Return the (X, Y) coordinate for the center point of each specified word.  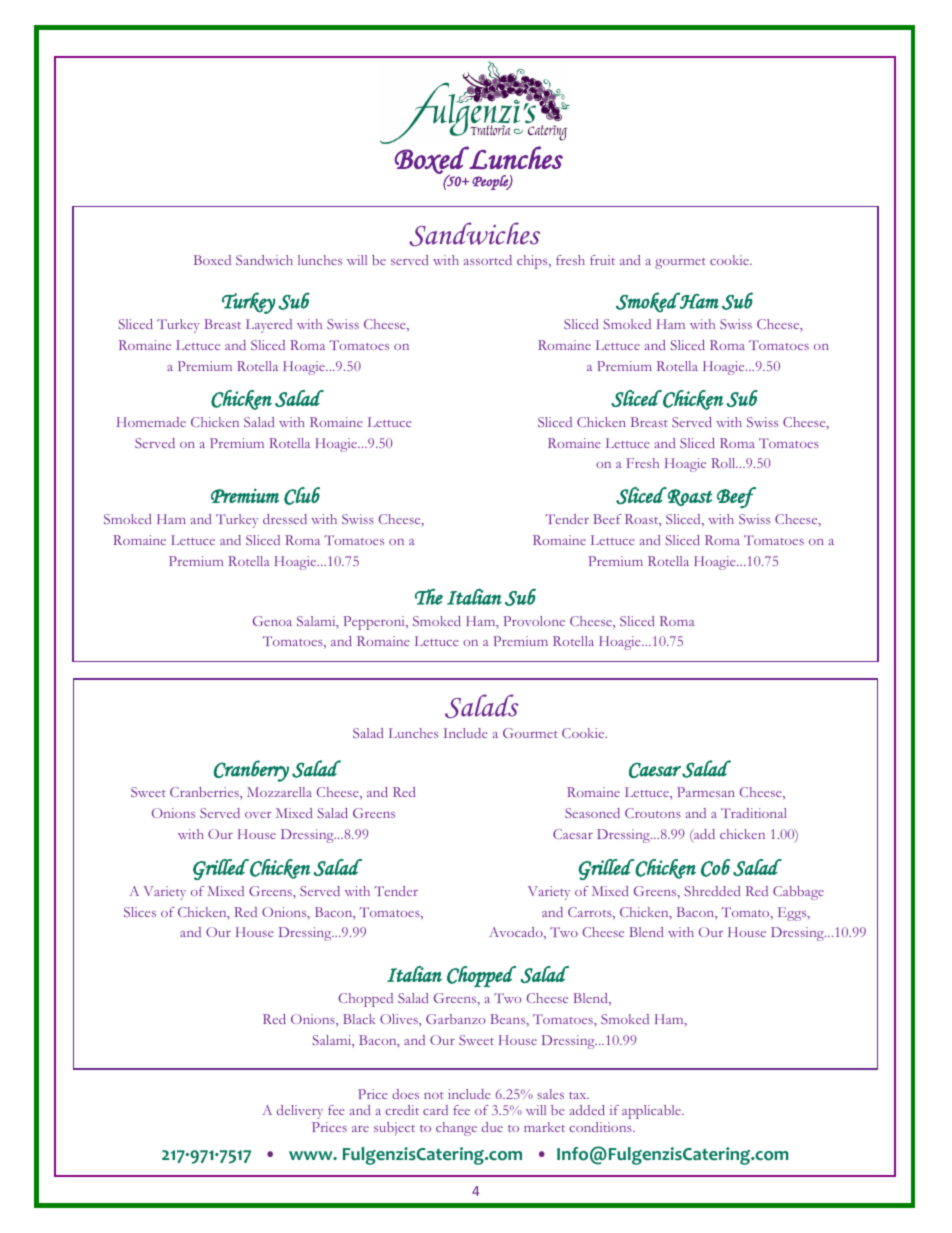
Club (302, 496)
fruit (602, 260)
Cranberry (251, 771)
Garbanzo (455, 1019)
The (429, 596)
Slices (140, 912)
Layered (269, 326)
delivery (300, 1112)
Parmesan (706, 792)
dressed (285, 519)
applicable (652, 1112)
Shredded (712, 891)
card (435, 1110)
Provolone (534, 621)
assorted (488, 260)
